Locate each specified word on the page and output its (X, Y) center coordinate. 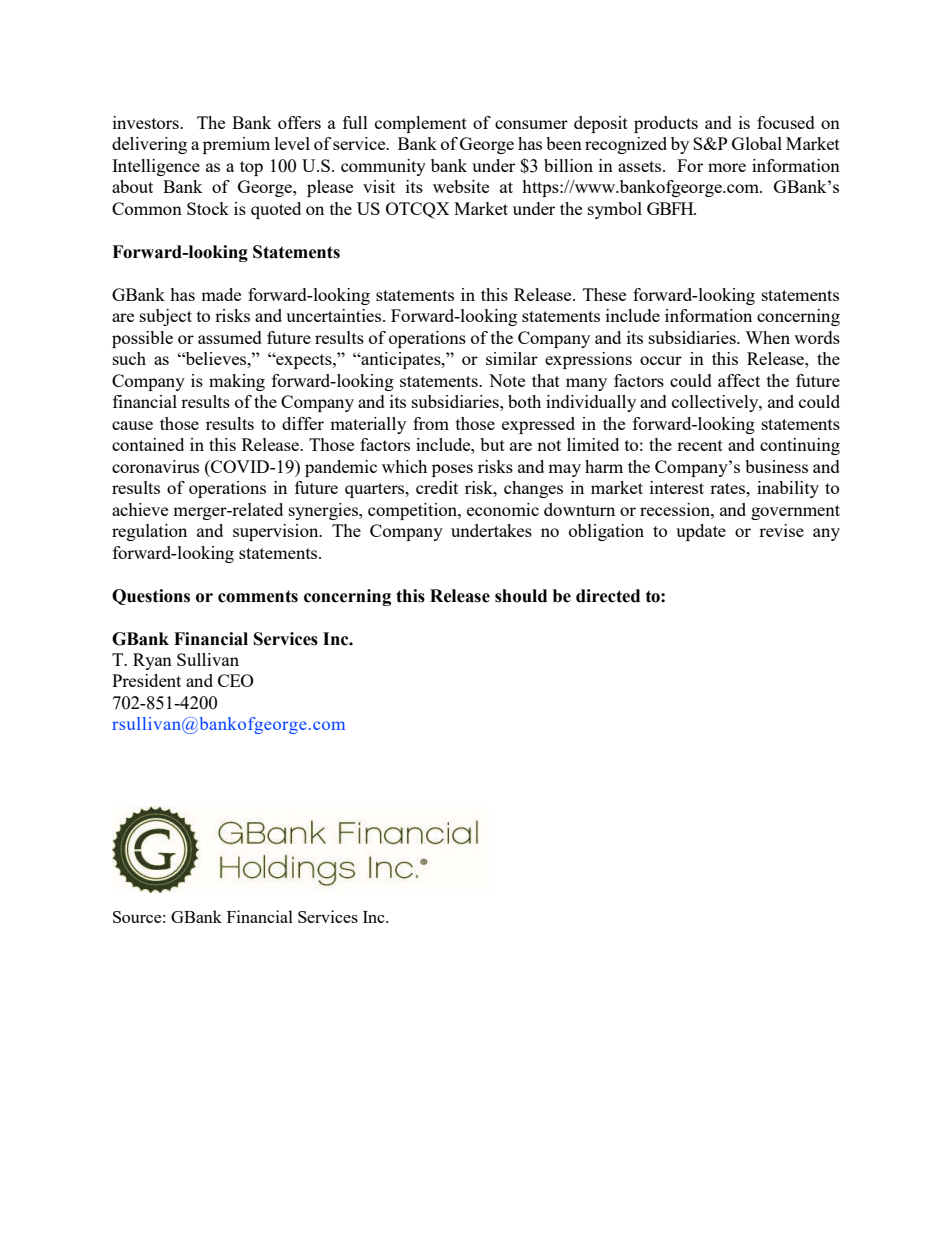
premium (236, 145)
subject (166, 317)
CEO (236, 680)
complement (421, 124)
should (521, 596)
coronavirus (155, 466)
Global (757, 143)
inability (788, 489)
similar (512, 358)
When (767, 337)
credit (437, 487)
